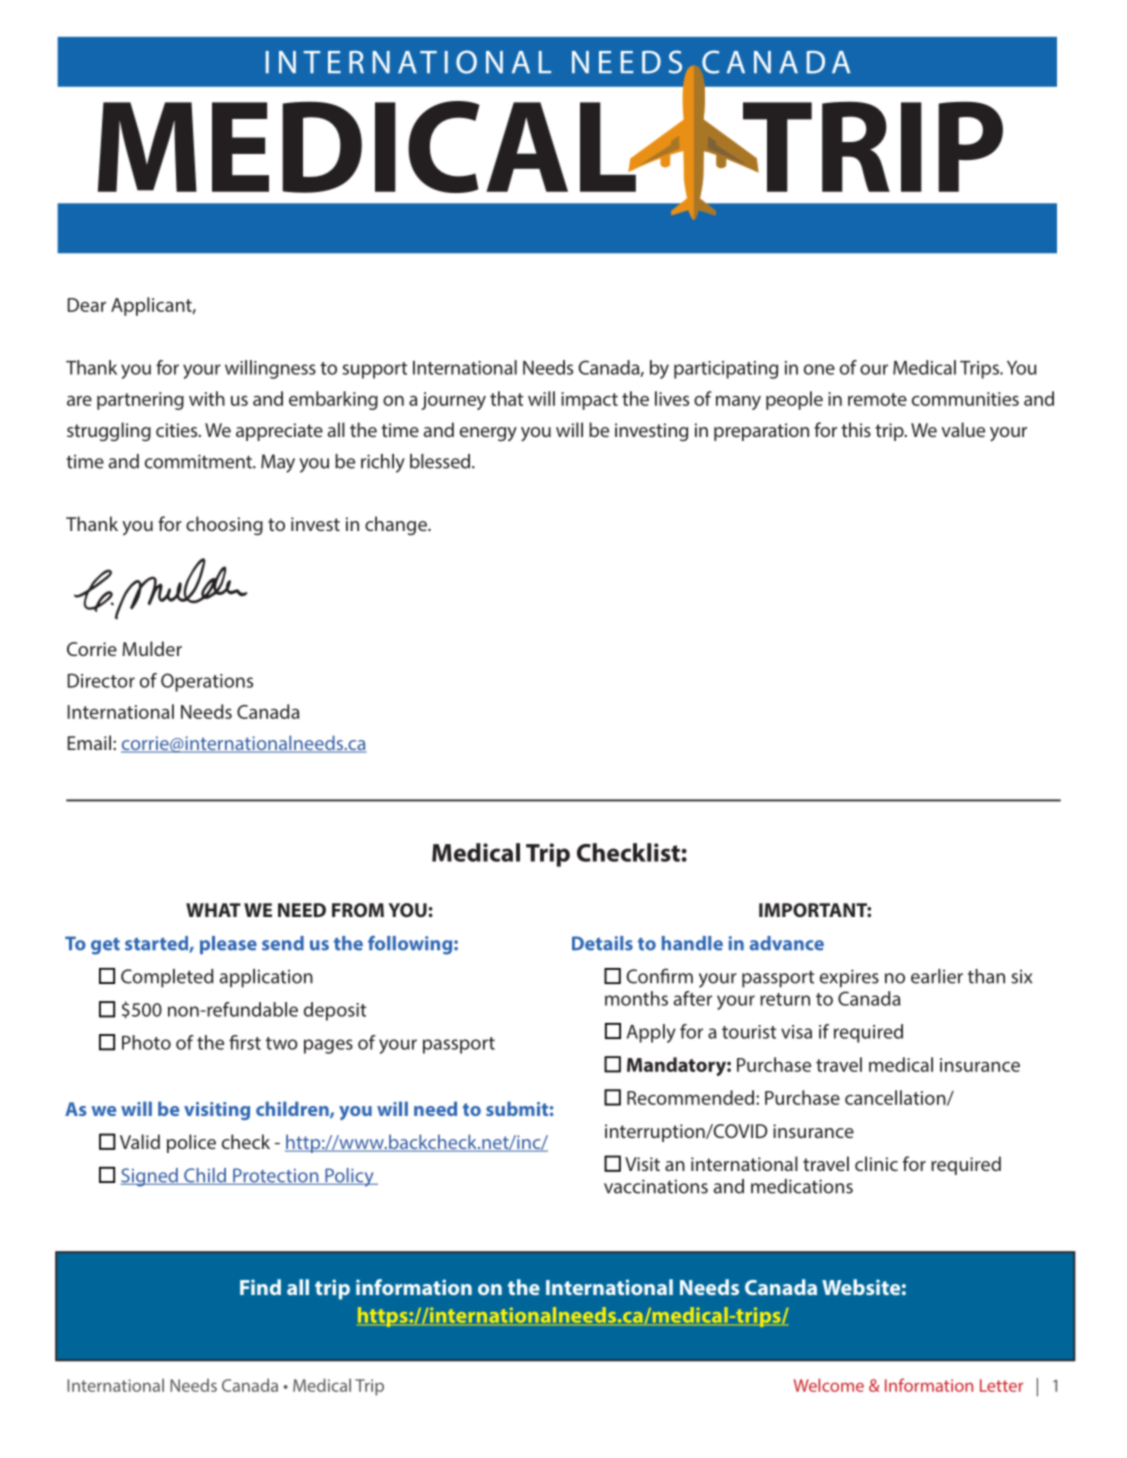 The height and width of the screenshot is (1458, 1127). I want to click on this, so click(856, 429).
